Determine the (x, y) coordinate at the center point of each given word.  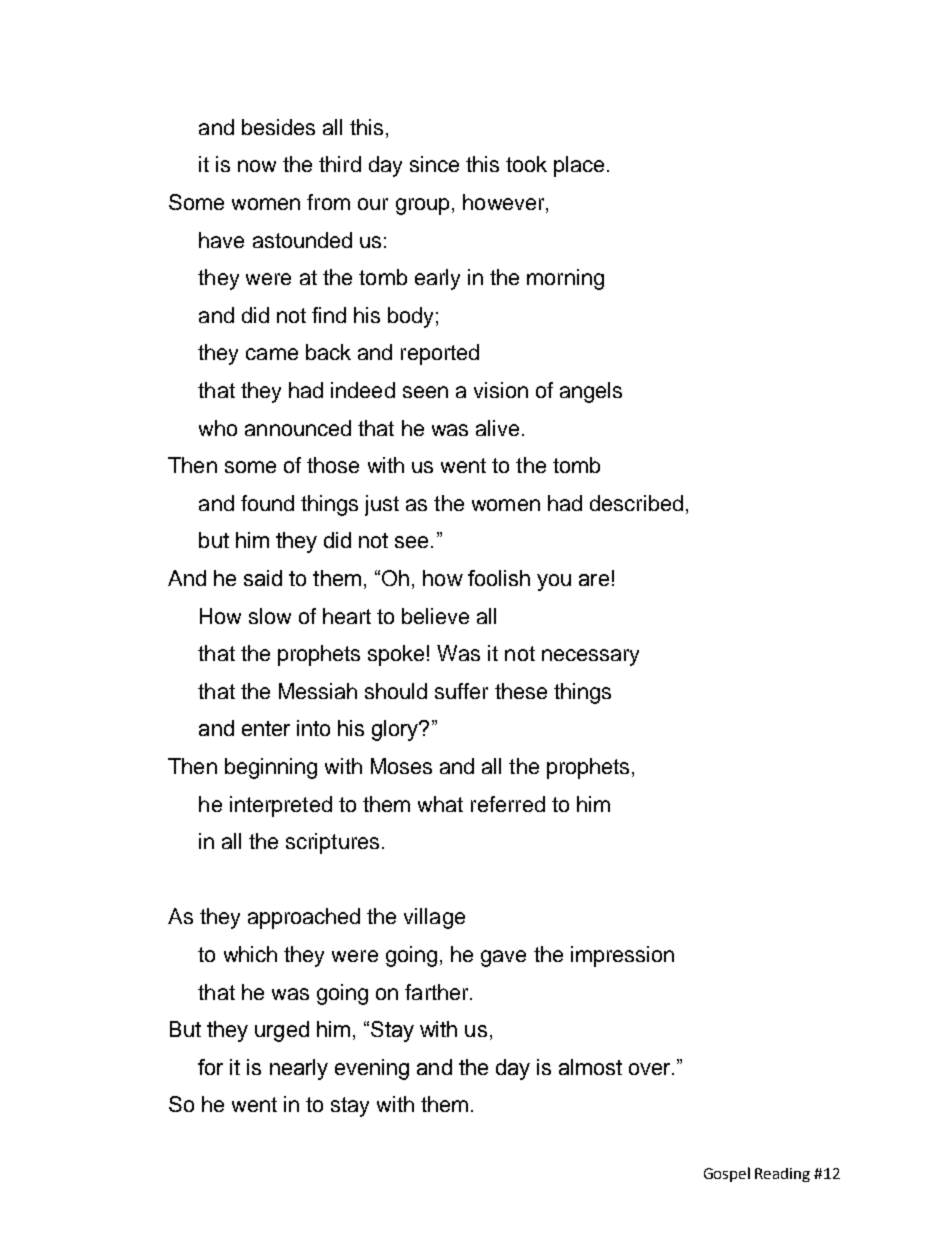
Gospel (727, 1174)
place (579, 166)
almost (590, 1067)
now (257, 166)
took (526, 164)
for (210, 1067)
